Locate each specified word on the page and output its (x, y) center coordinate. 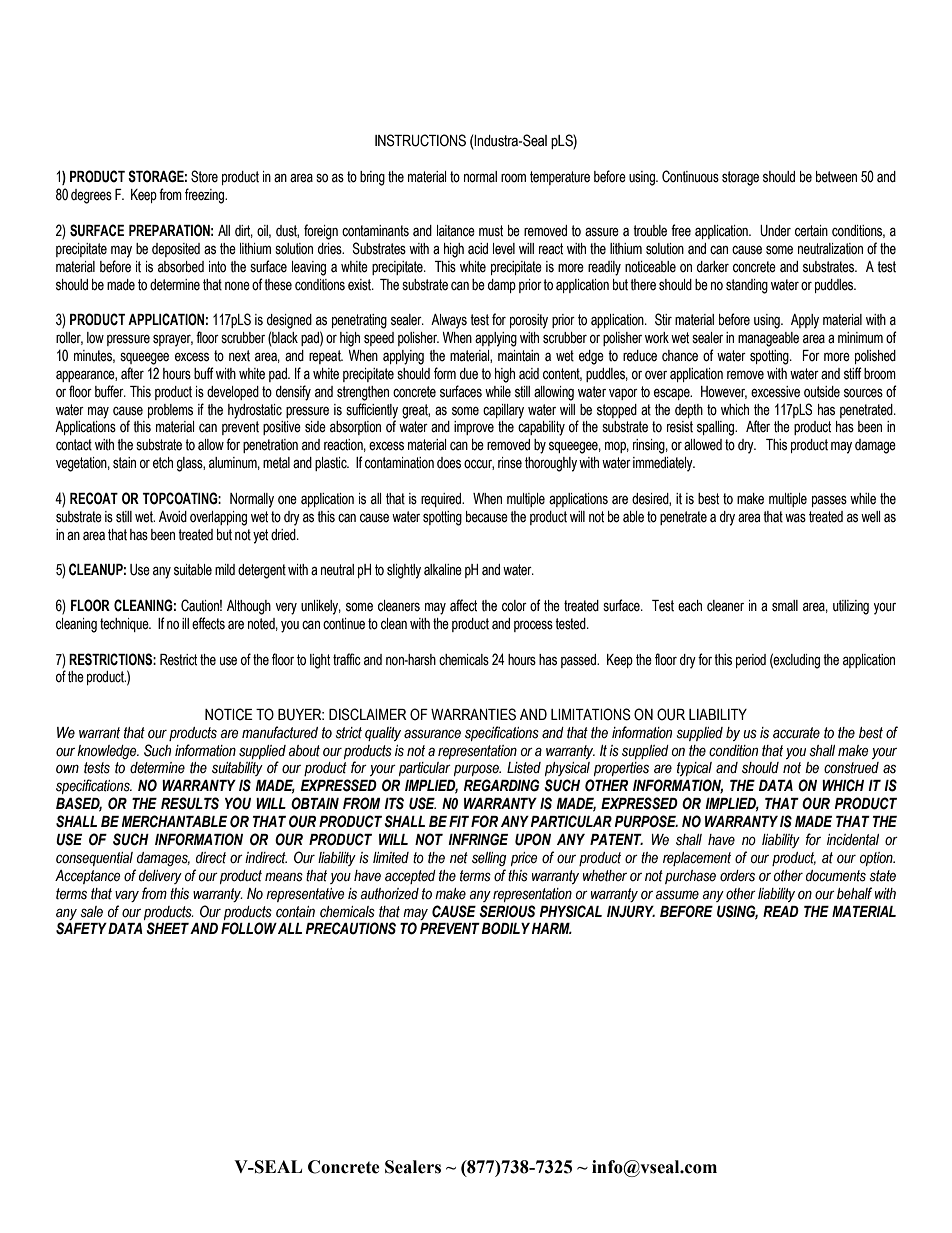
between (836, 177)
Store (204, 176)
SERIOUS (507, 911)
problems (170, 411)
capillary (503, 411)
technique (125, 625)
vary (127, 896)
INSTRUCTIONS (420, 140)
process (533, 626)
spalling (717, 428)
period (751, 661)
